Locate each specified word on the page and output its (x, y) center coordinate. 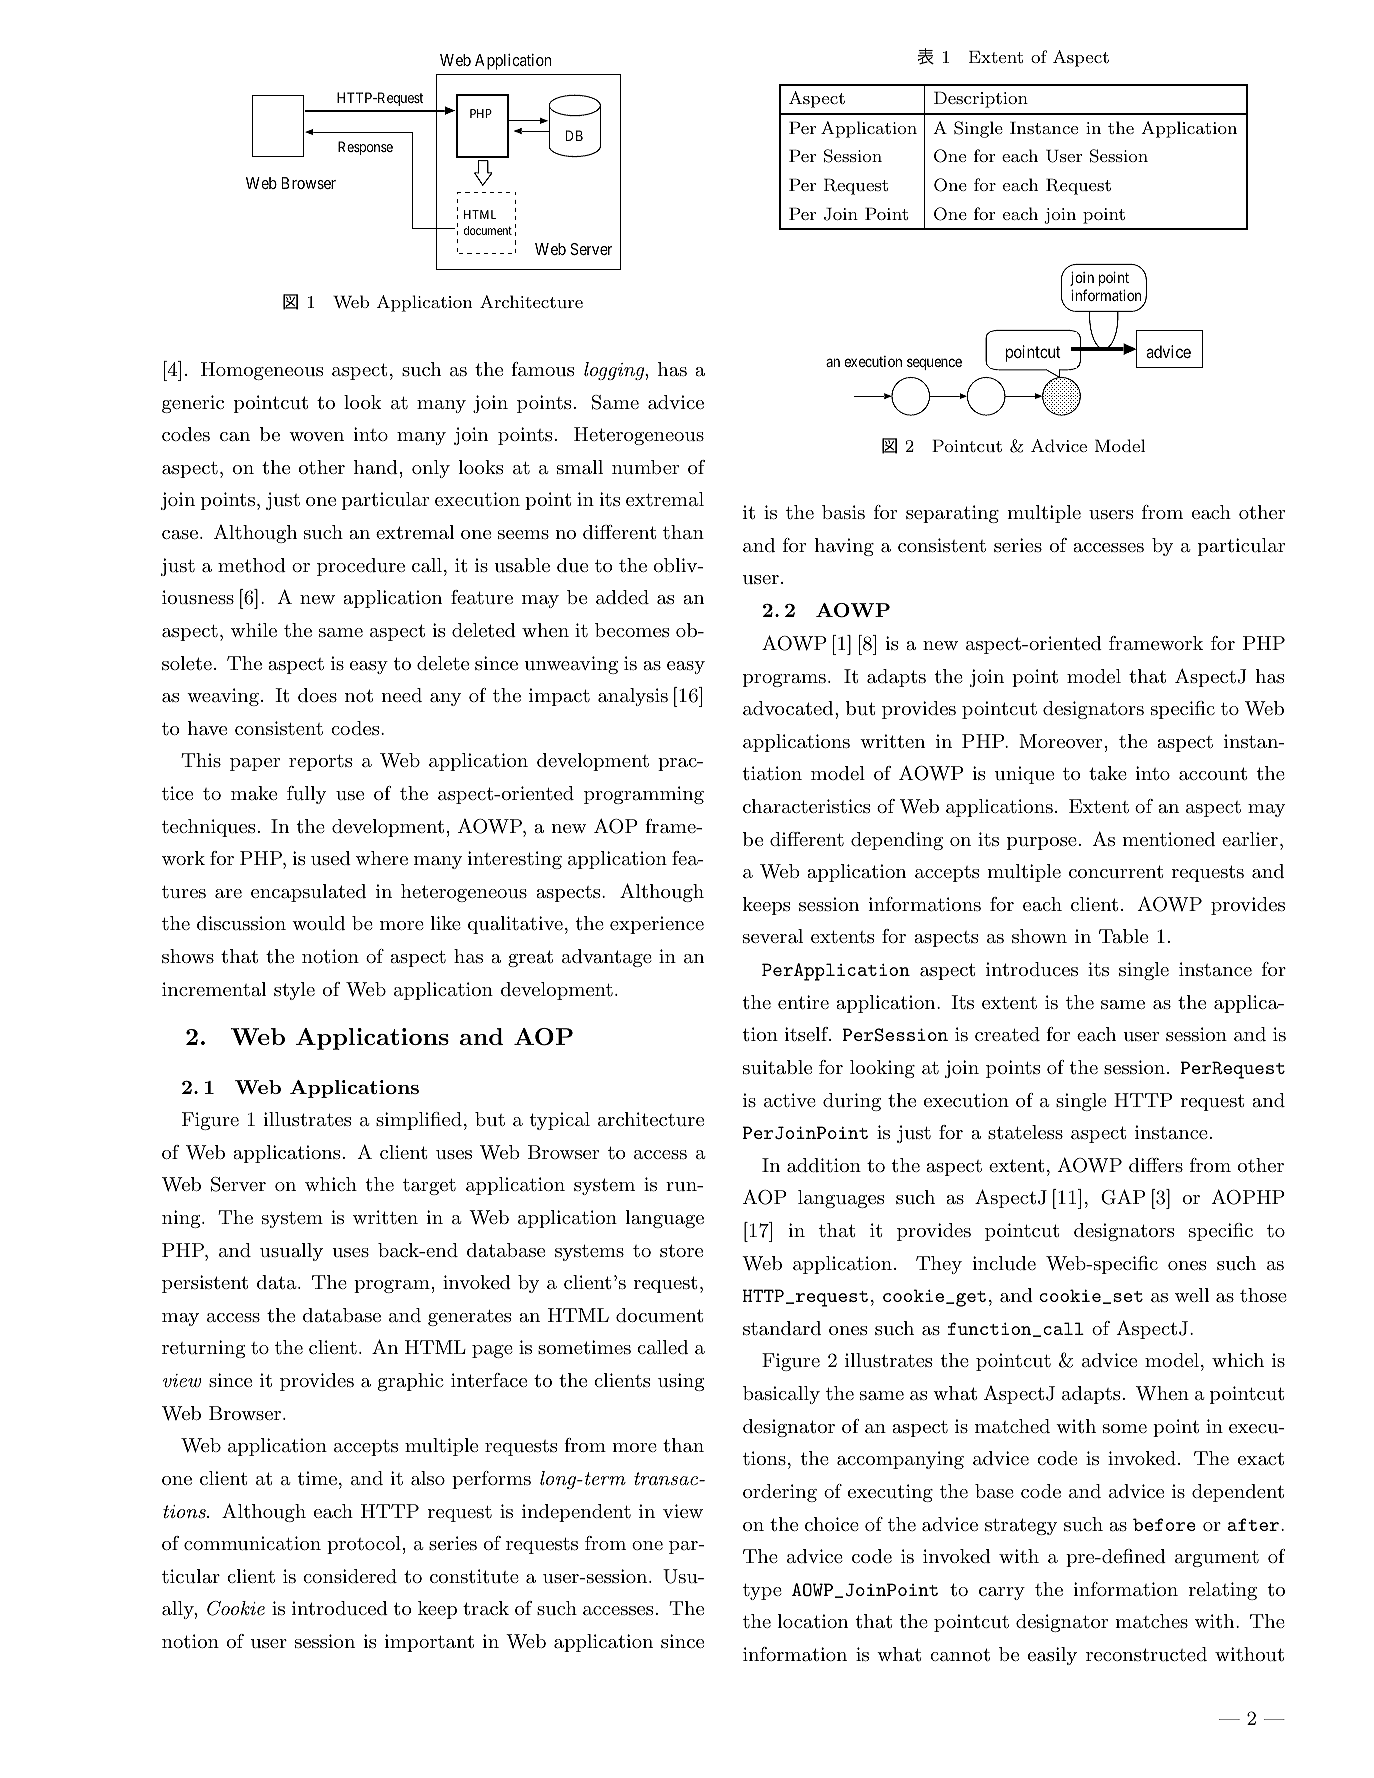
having (844, 547)
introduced (340, 1608)
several (773, 936)
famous (542, 369)
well (1192, 1295)
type (762, 1592)
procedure (361, 567)
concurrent (1116, 871)
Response (365, 148)
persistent (205, 1284)
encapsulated (308, 893)
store (681, 1250)
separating (952, 514)
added (622, 597)
